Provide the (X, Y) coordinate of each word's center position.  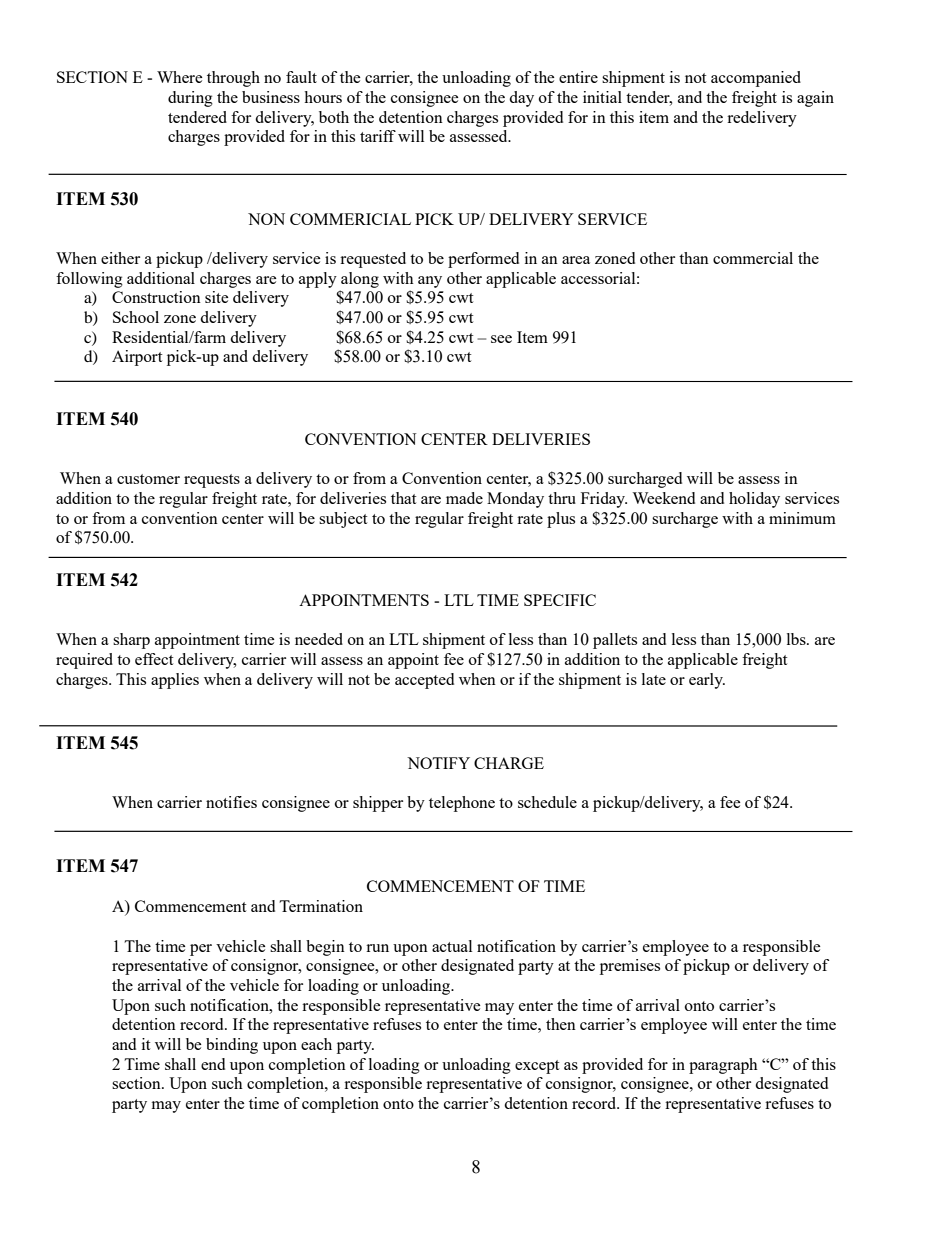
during (190, 99)
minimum (802, 518)
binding (232, 1046)
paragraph (723, 1066)
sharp (131, 641)
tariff (378, 136)
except (537, 1067)
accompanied (756, 79)
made (464, 498)
